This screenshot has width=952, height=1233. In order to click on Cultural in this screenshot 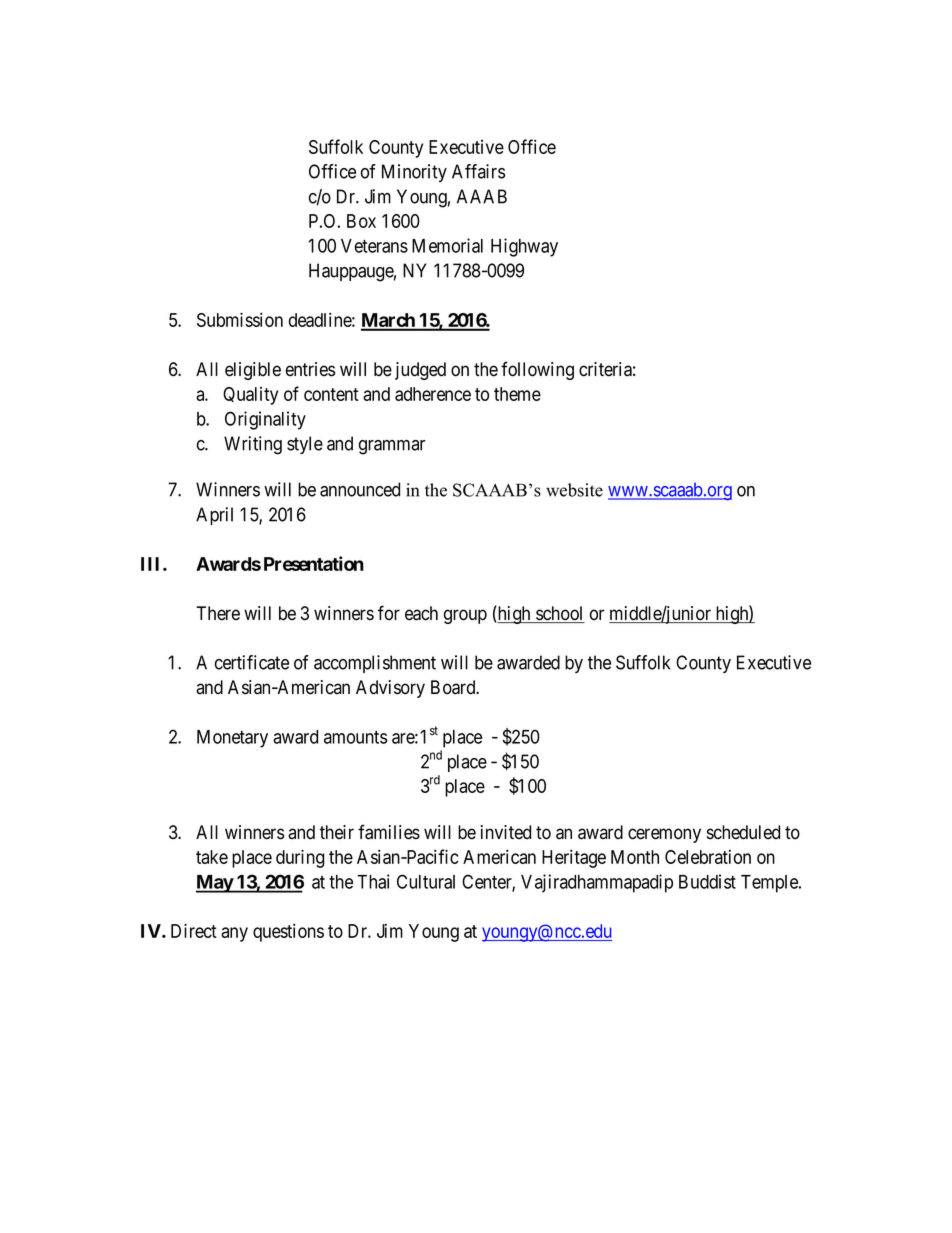, I will do `click(426, 881)`.
